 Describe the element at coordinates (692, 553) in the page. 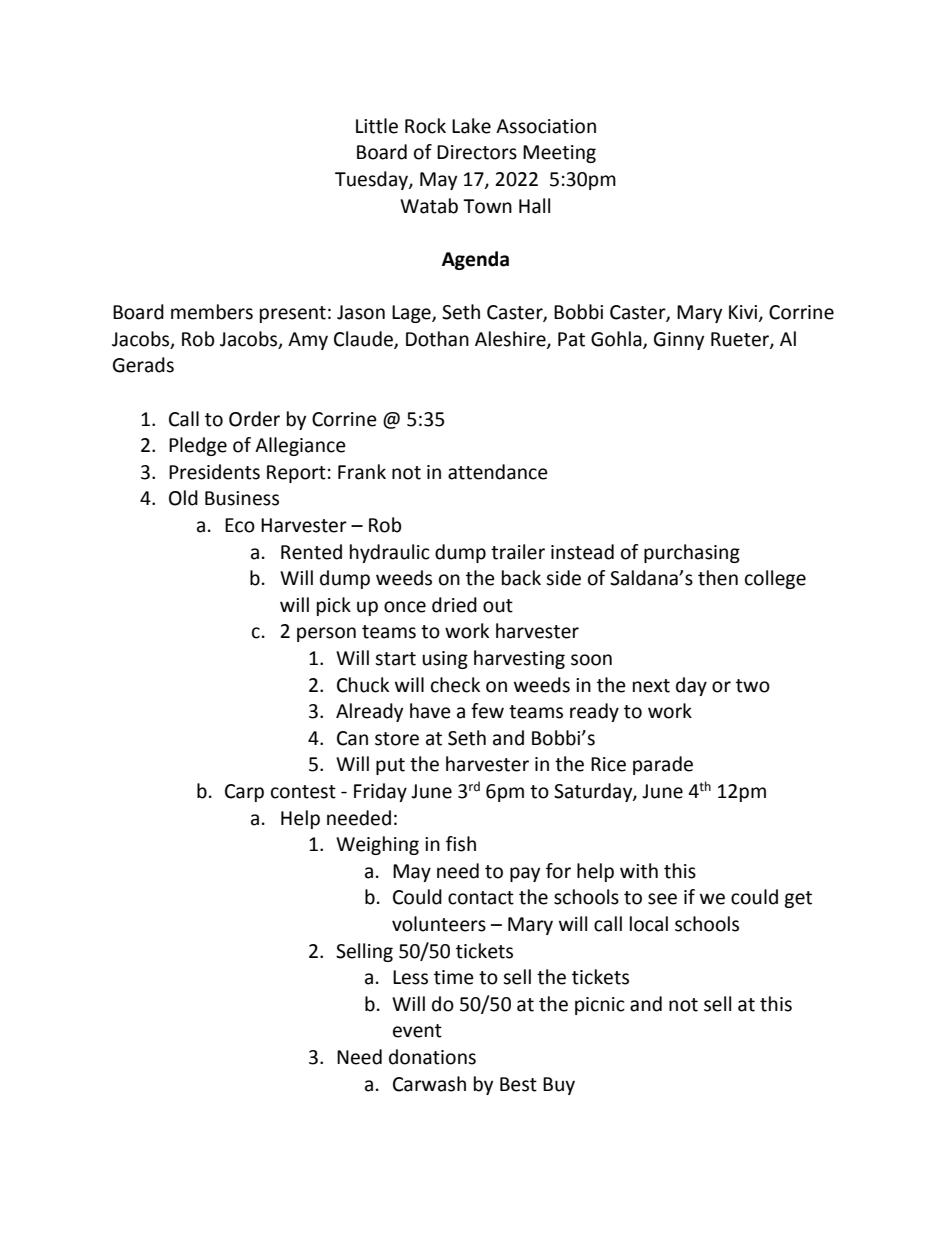

I see `purchasing` at that location.
